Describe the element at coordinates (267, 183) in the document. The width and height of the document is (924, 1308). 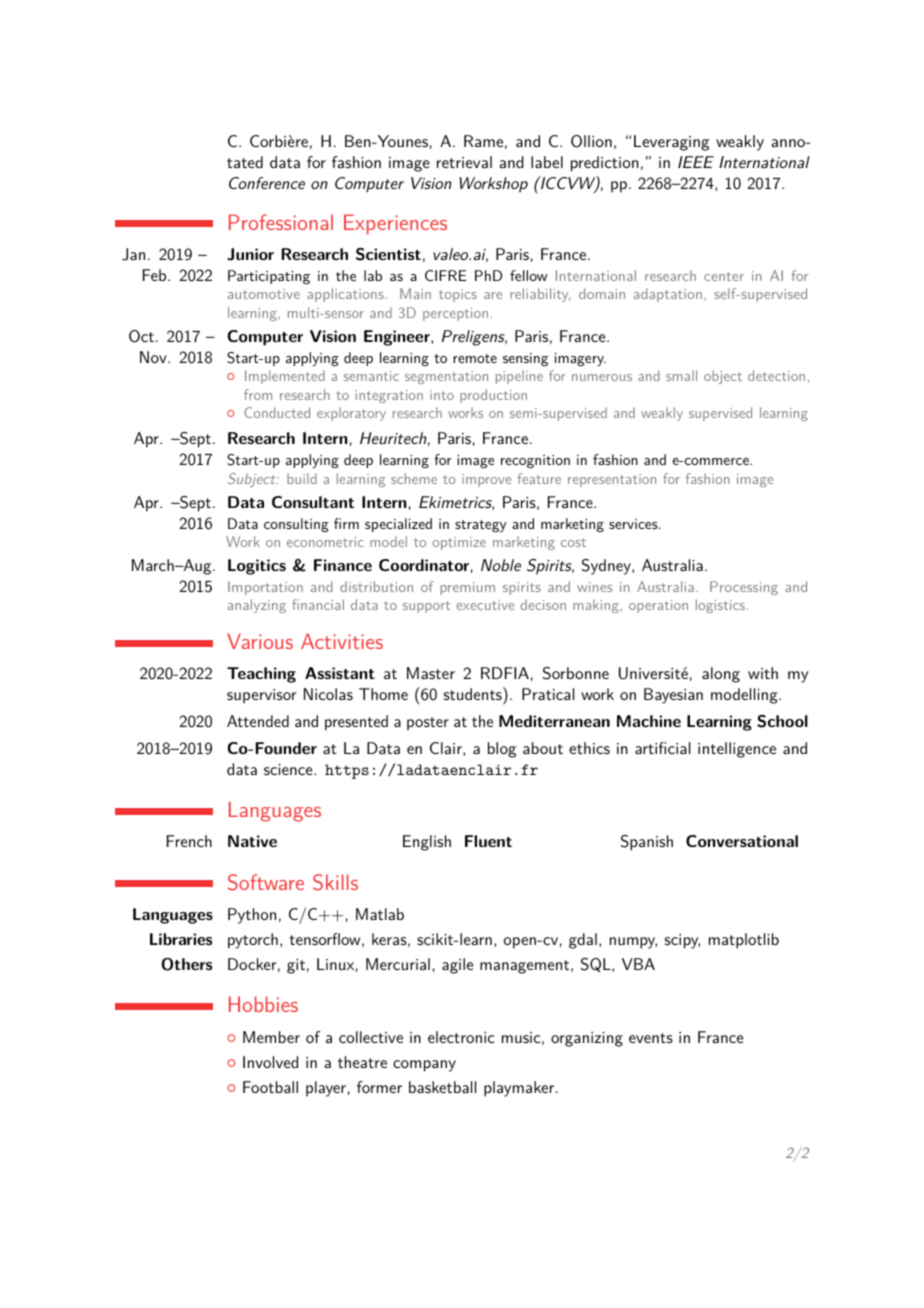
I see `Conference` at that location.
